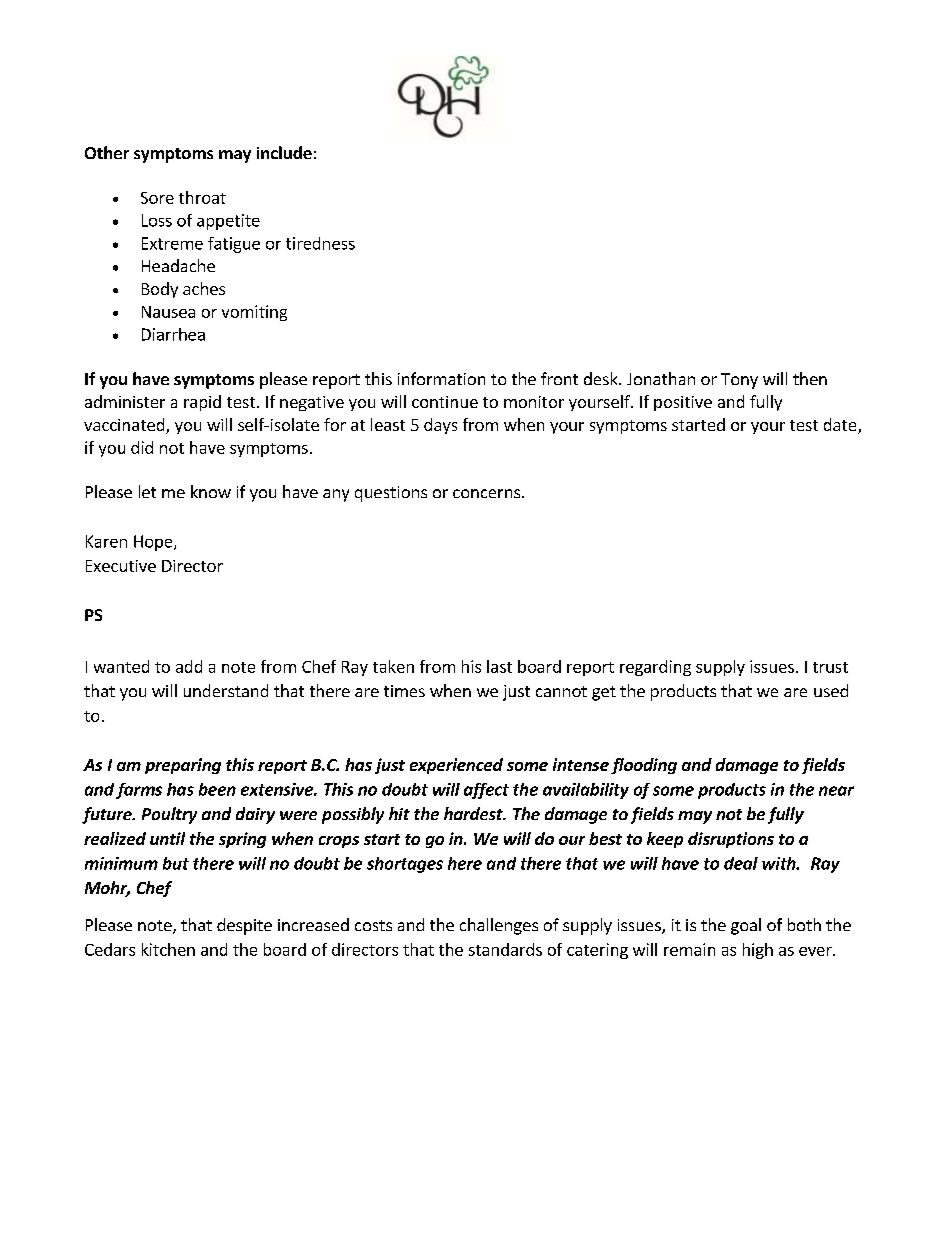 This screenshot has width=952, height=1233. I want to click on trust, so click(830, 667).
